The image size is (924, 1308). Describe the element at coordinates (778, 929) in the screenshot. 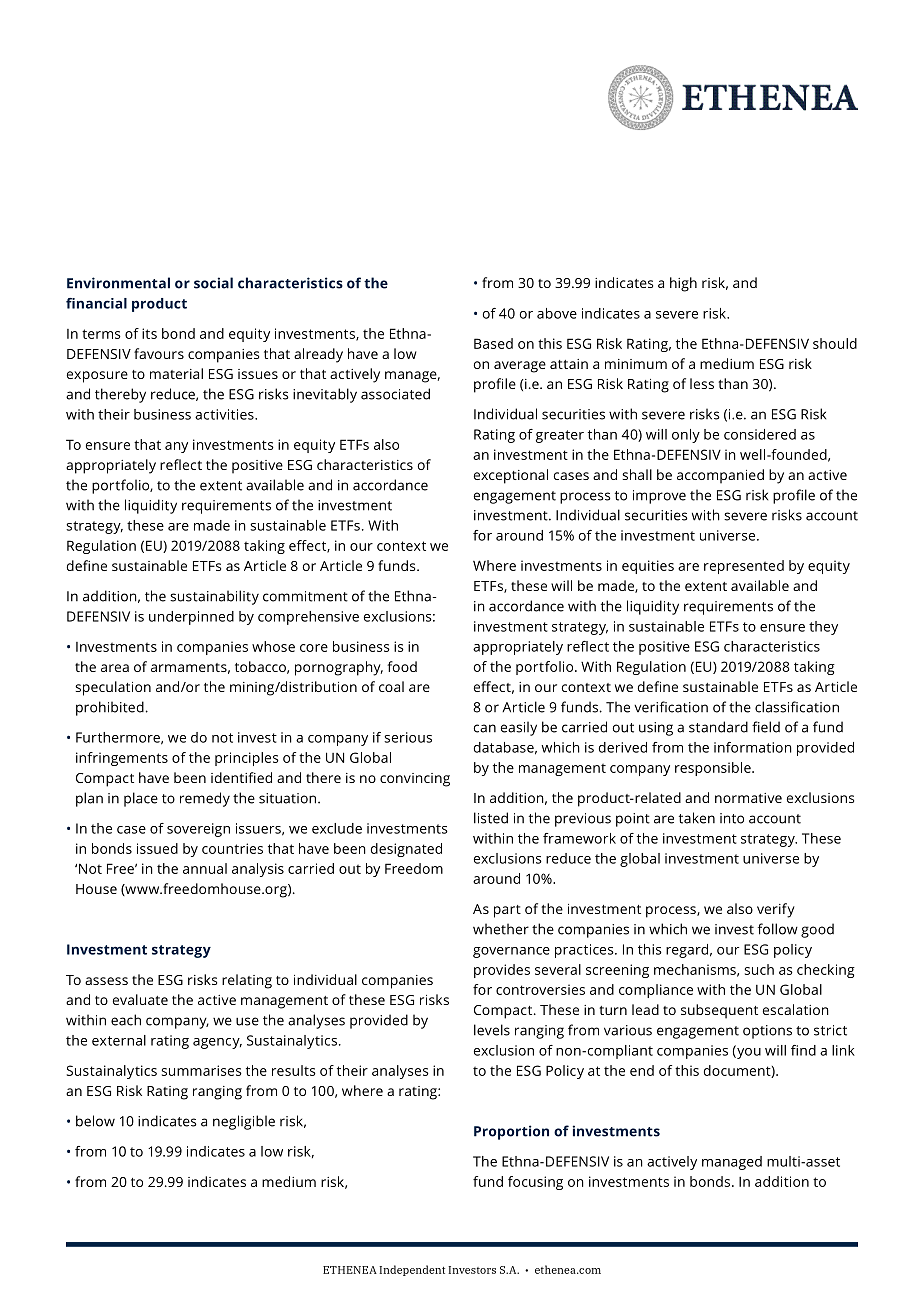

I see `follow` at that location.
